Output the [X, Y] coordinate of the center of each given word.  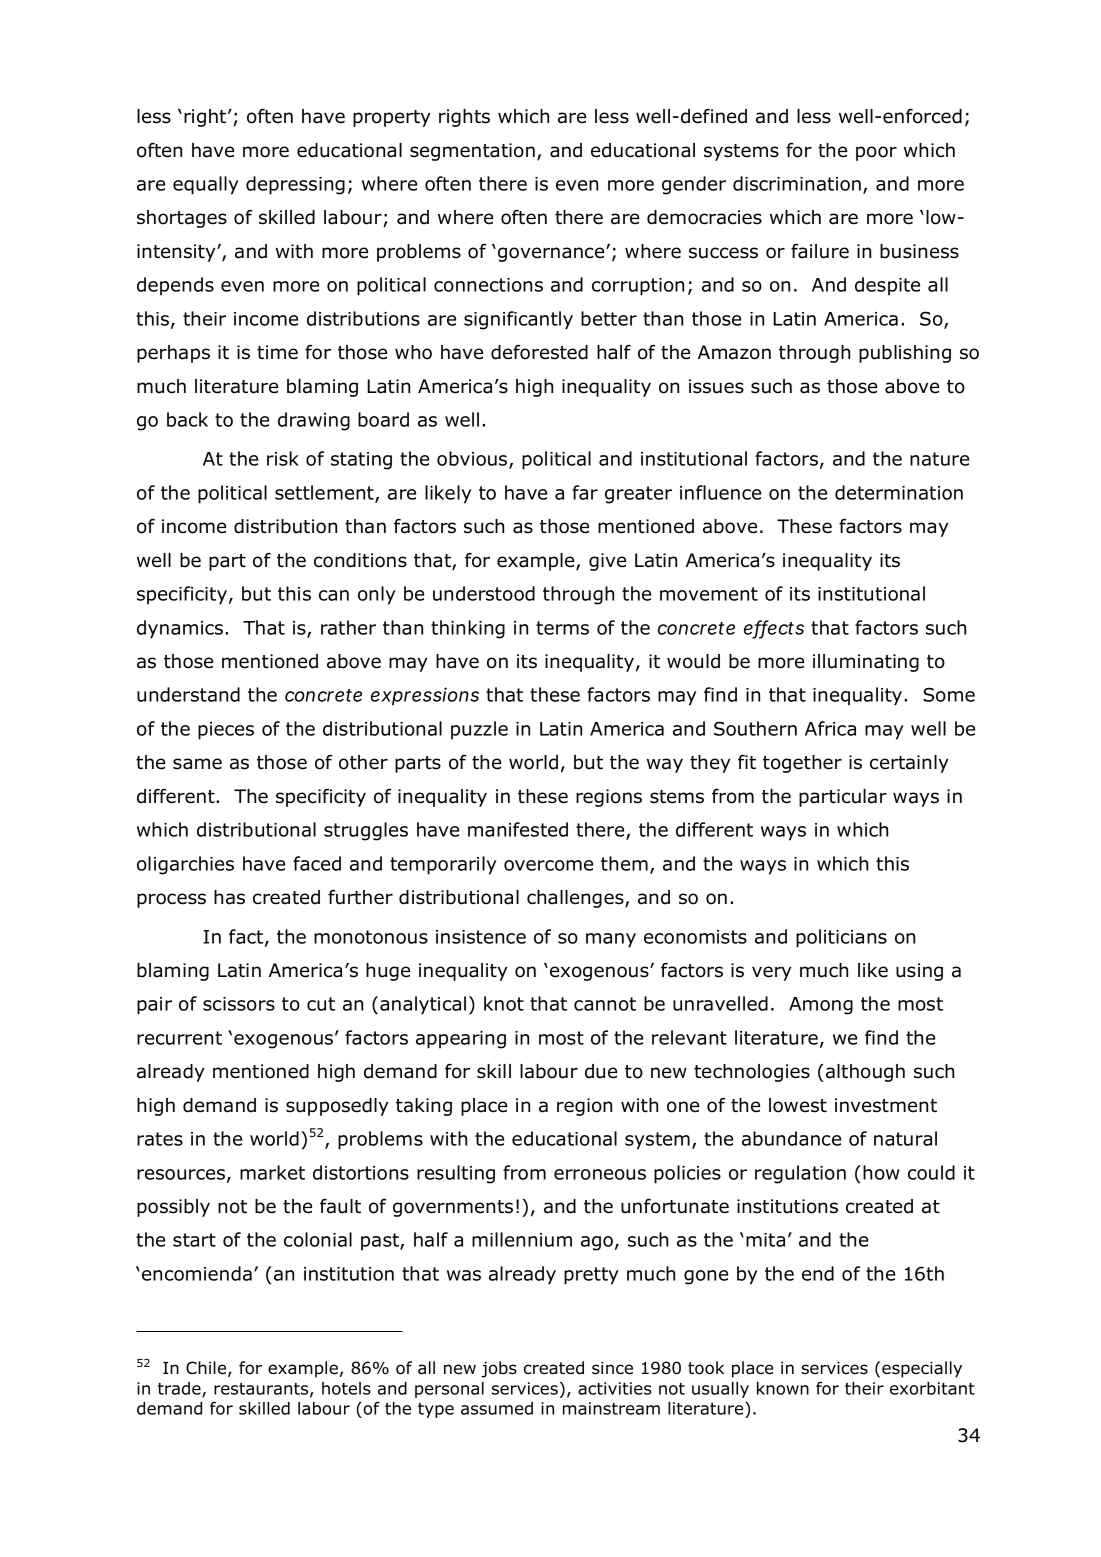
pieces [226, 731]
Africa [830, 728]
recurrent [179, 1038]
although [865, 1073]
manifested [518, 829]
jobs [499, 1369]
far [585, 492]
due [601, 1071]
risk [283, 458]
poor [876, 153]
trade [180, 1389]
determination [899, 492]
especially [922, 1369]
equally [205, 185]
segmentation [472, 152]
